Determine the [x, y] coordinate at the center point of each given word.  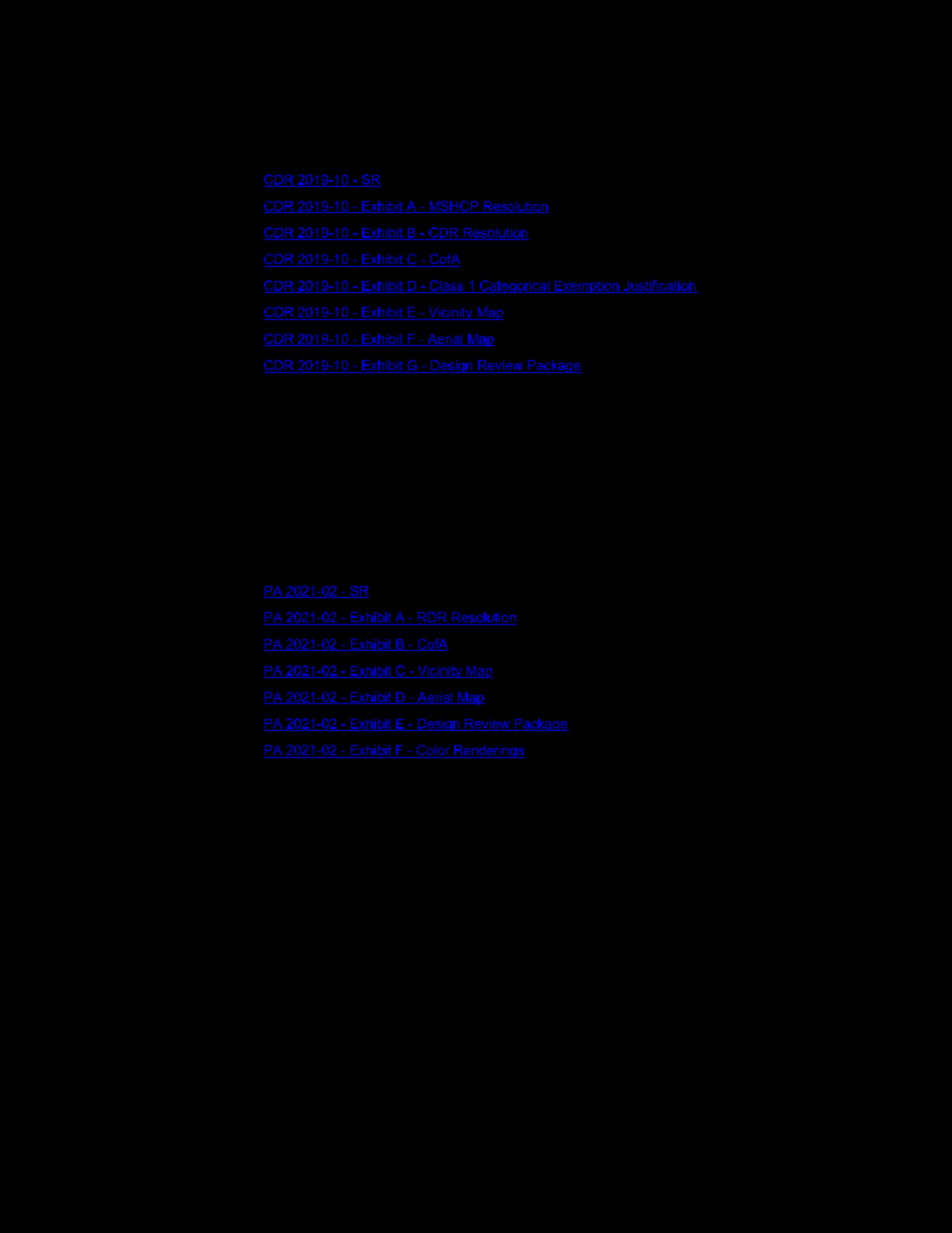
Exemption [586, 287]
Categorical [514, 286]
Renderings [488, 751]
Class [446, 286]
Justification [659, 286]
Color [433, 751]
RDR [432, 618]
